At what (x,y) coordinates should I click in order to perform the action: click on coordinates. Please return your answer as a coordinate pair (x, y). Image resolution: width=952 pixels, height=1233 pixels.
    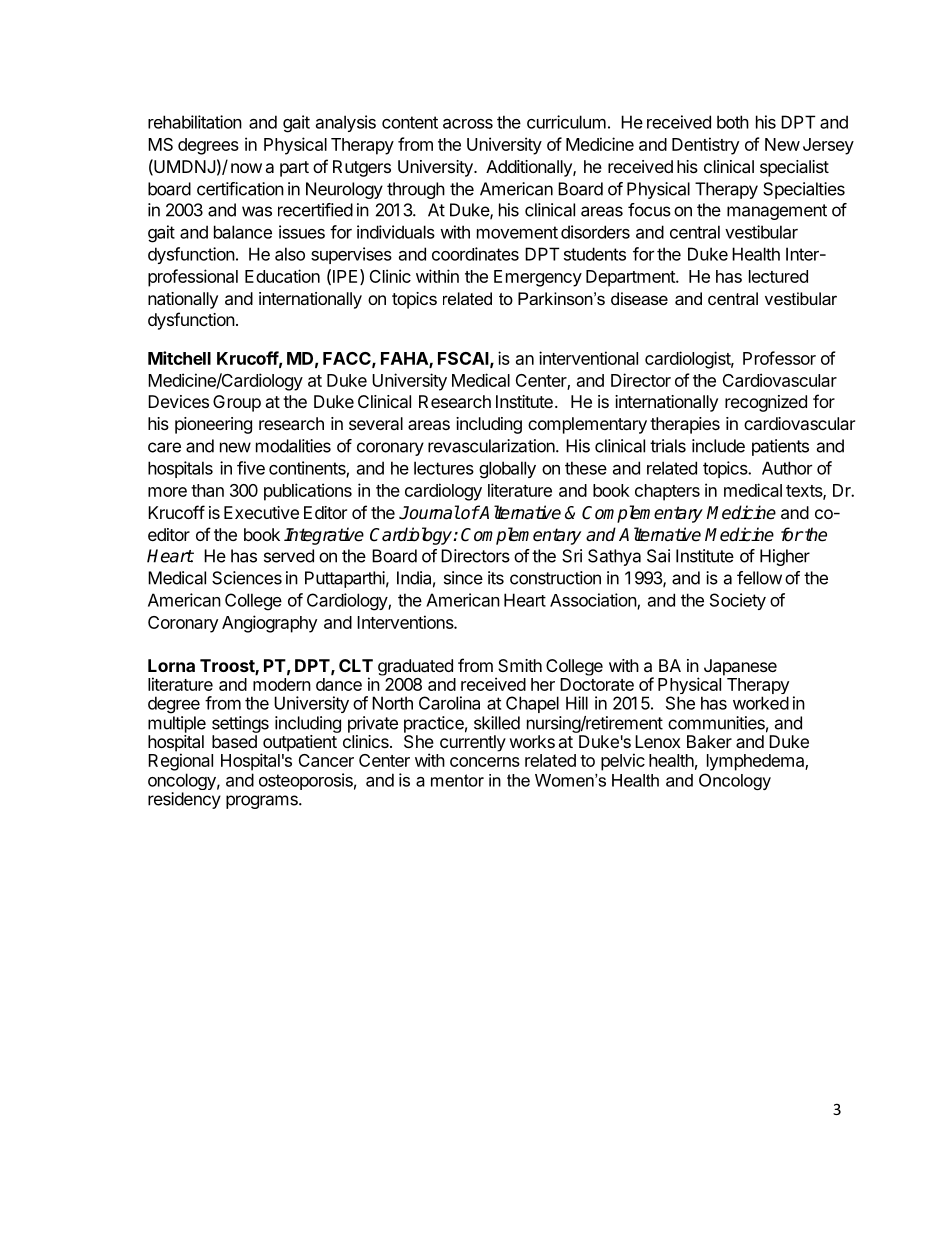
    Looking at the image, I should click on (475, 254).
